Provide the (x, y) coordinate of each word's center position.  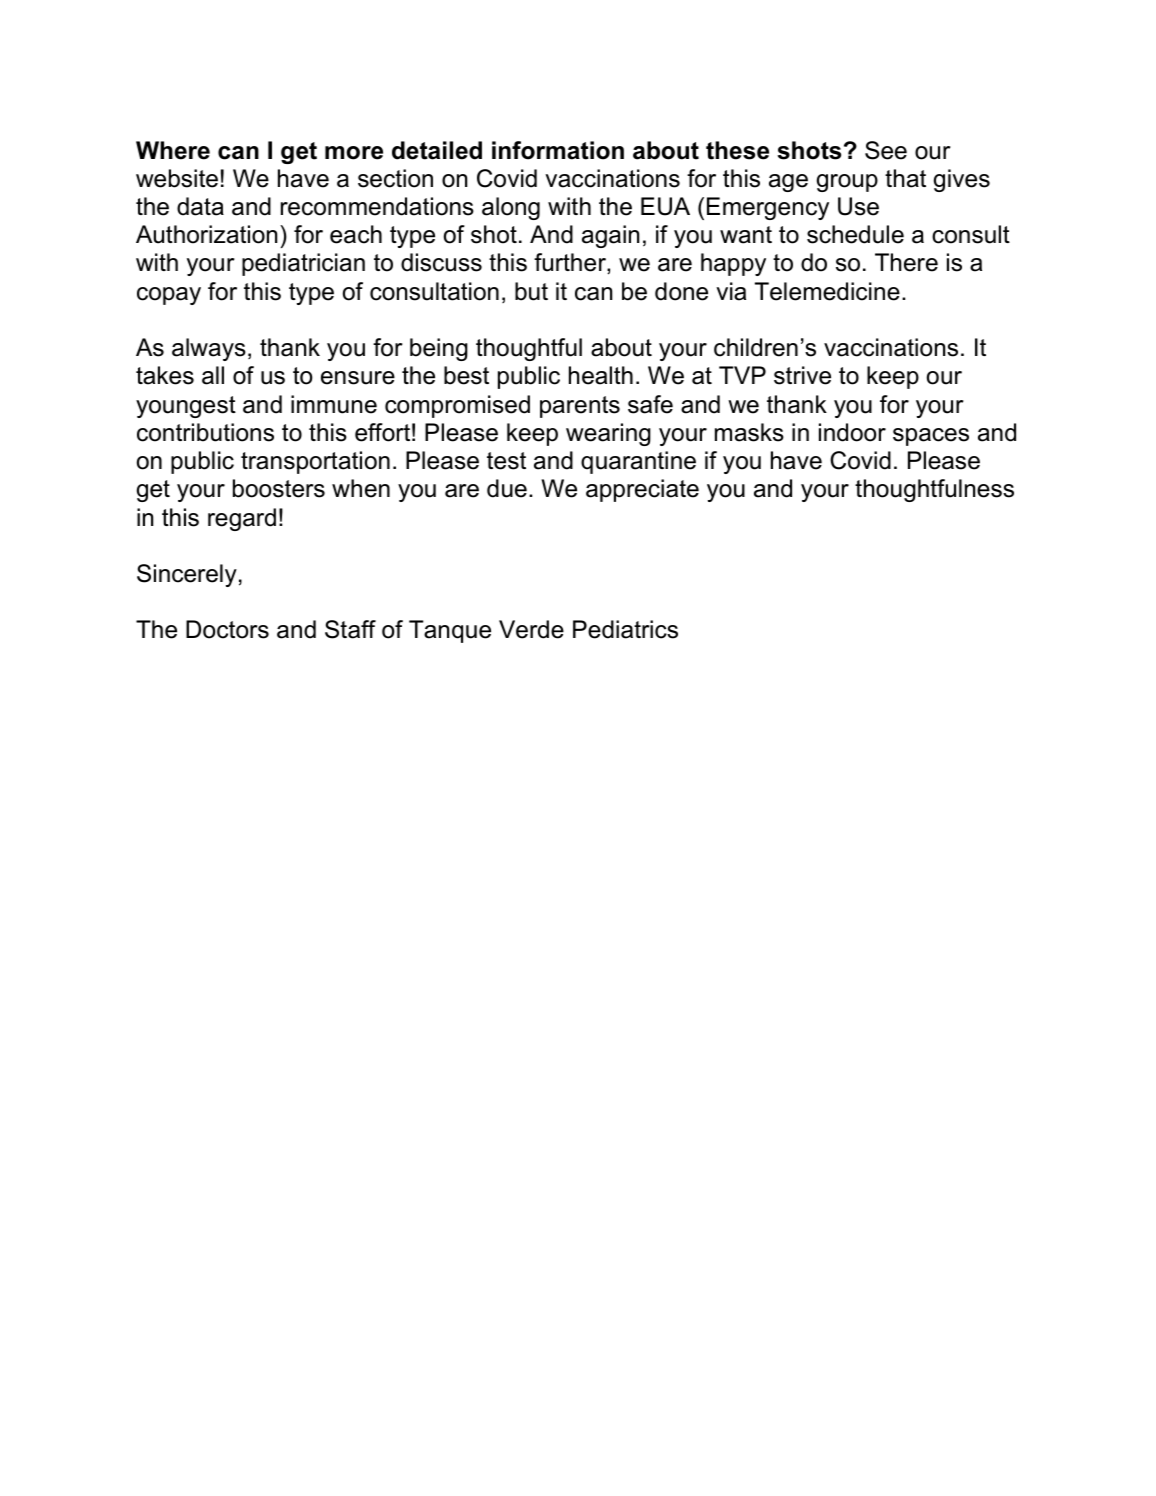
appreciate (642, 490)
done (681, 291)
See (886, 150)
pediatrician (303, 264)
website (177, 178)
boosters (279, 488)
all (213, 375)
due (507, 488)
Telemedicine (827, 291)
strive (802, 375)
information (558, 150)
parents (580, 407)
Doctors (227, 629)
